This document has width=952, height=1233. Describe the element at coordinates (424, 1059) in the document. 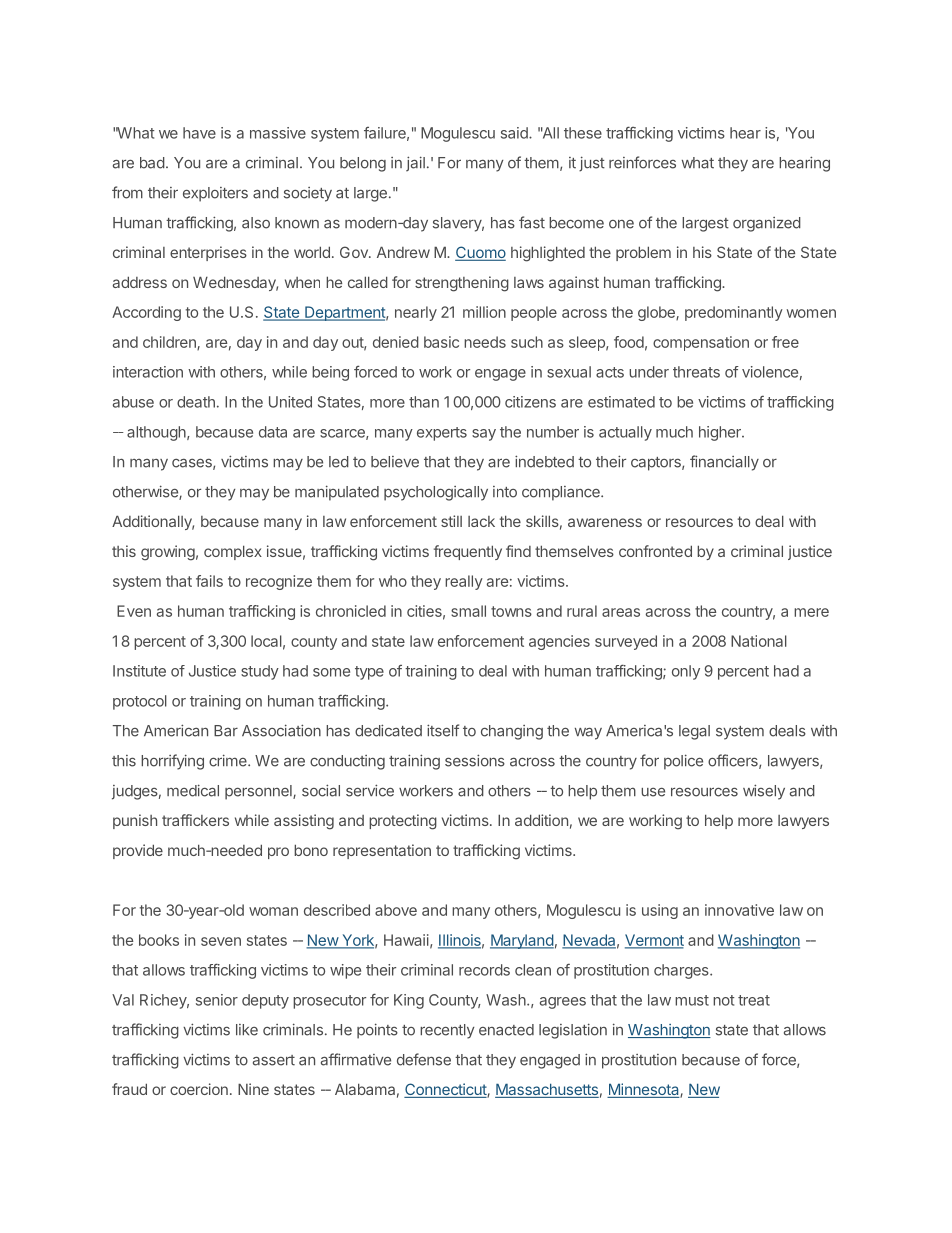

I see `defense` at that location.
